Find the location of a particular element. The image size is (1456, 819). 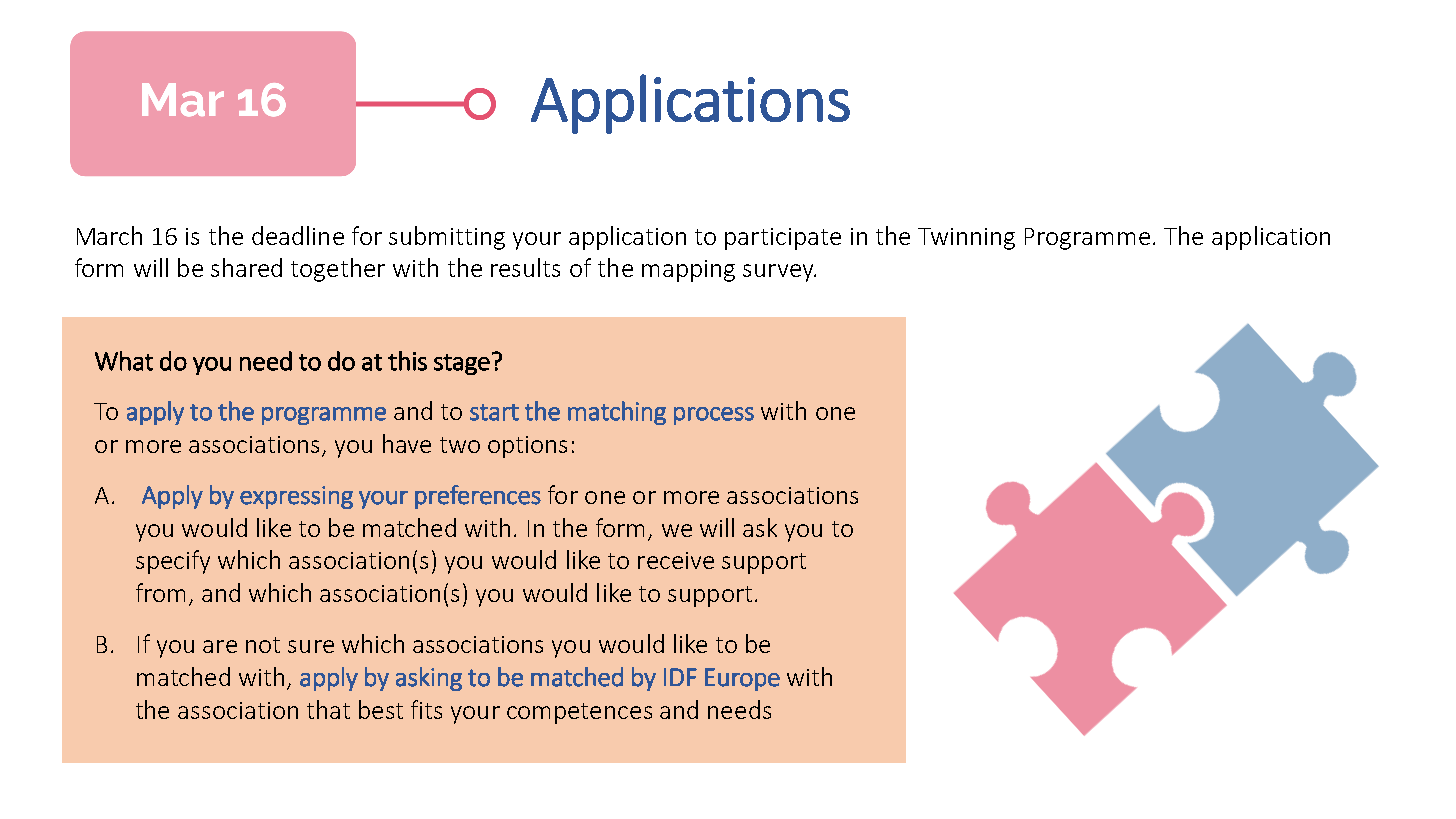

that is located at coordinates (328, 709).
